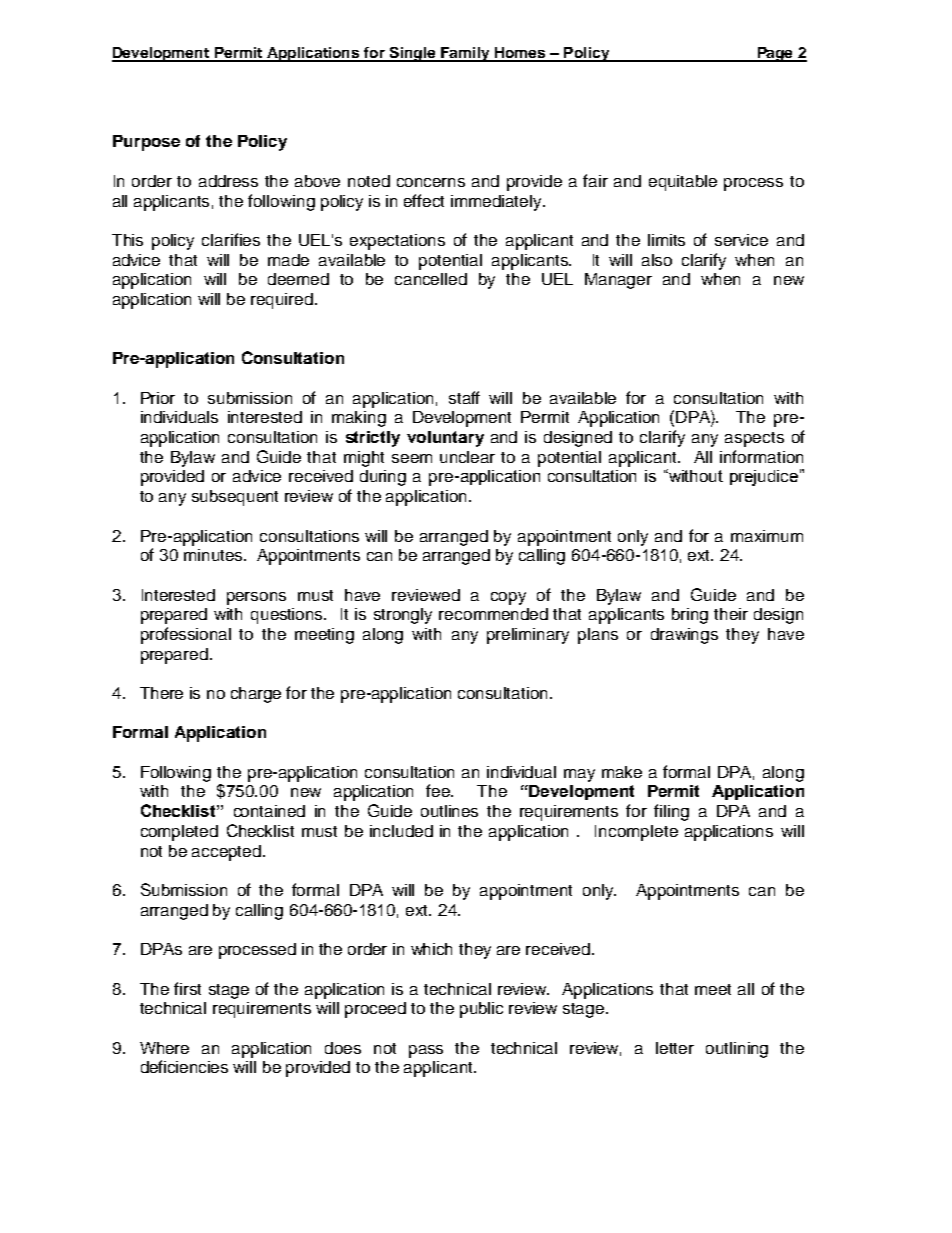  What do you see at coordinates (146, 143) in the screenshot?
I see `Purpose` at bounding box center [146, 143].
